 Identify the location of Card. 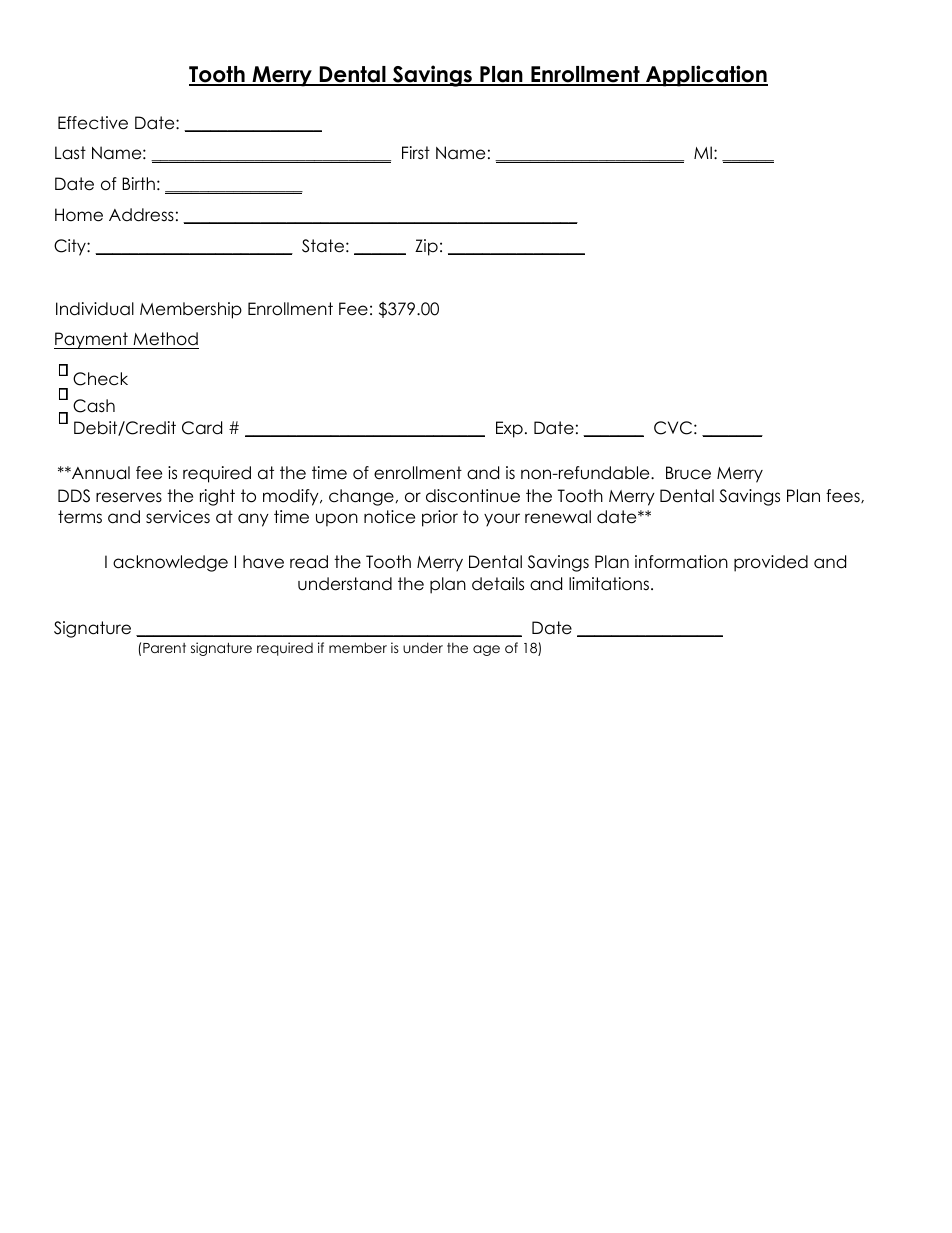
(202, 428).
